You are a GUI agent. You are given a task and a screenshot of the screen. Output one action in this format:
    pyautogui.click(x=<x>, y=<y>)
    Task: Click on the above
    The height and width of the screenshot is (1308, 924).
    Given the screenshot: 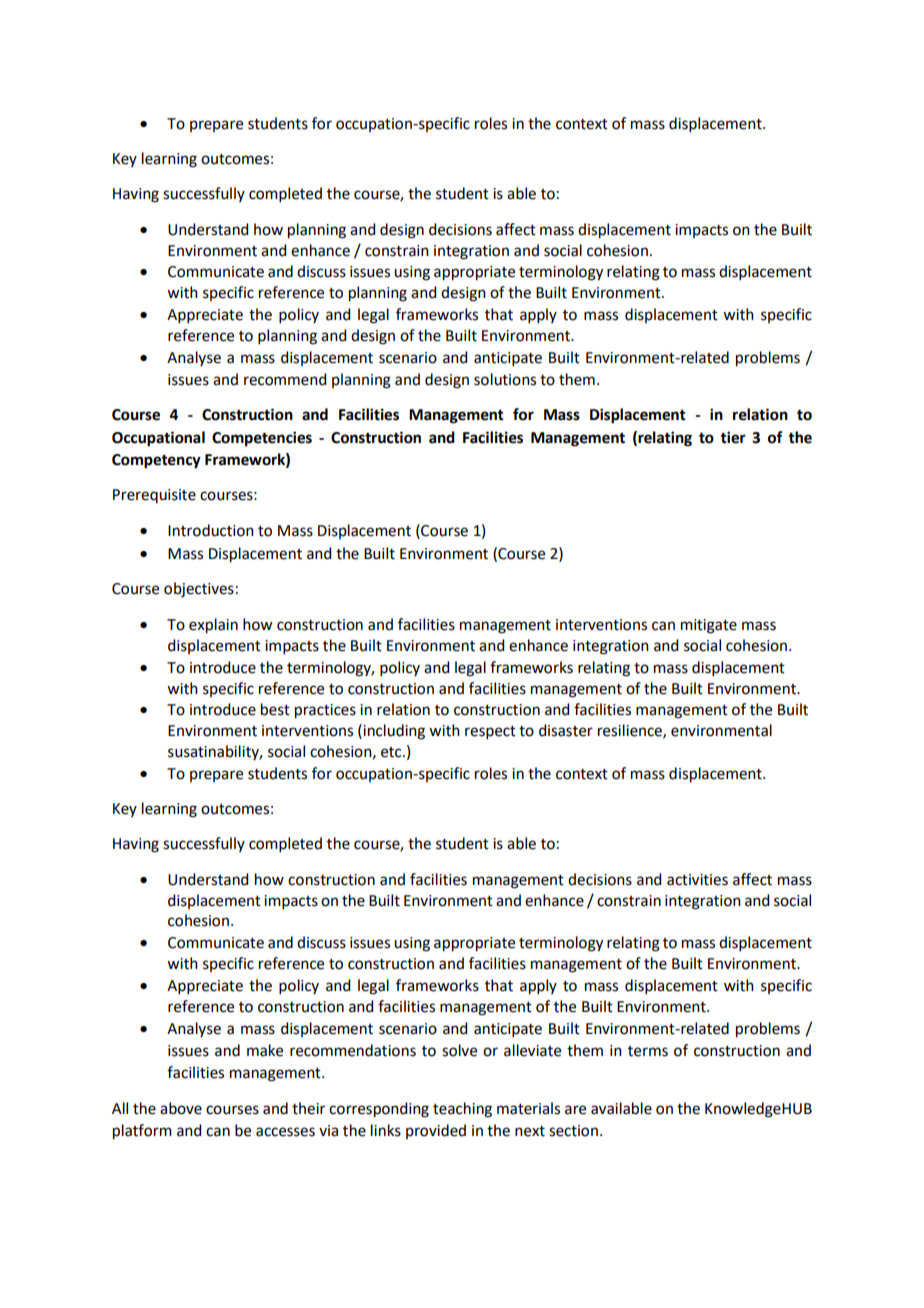 What is the action you would take?
    pyautogui.click(x=181, y=1108)
